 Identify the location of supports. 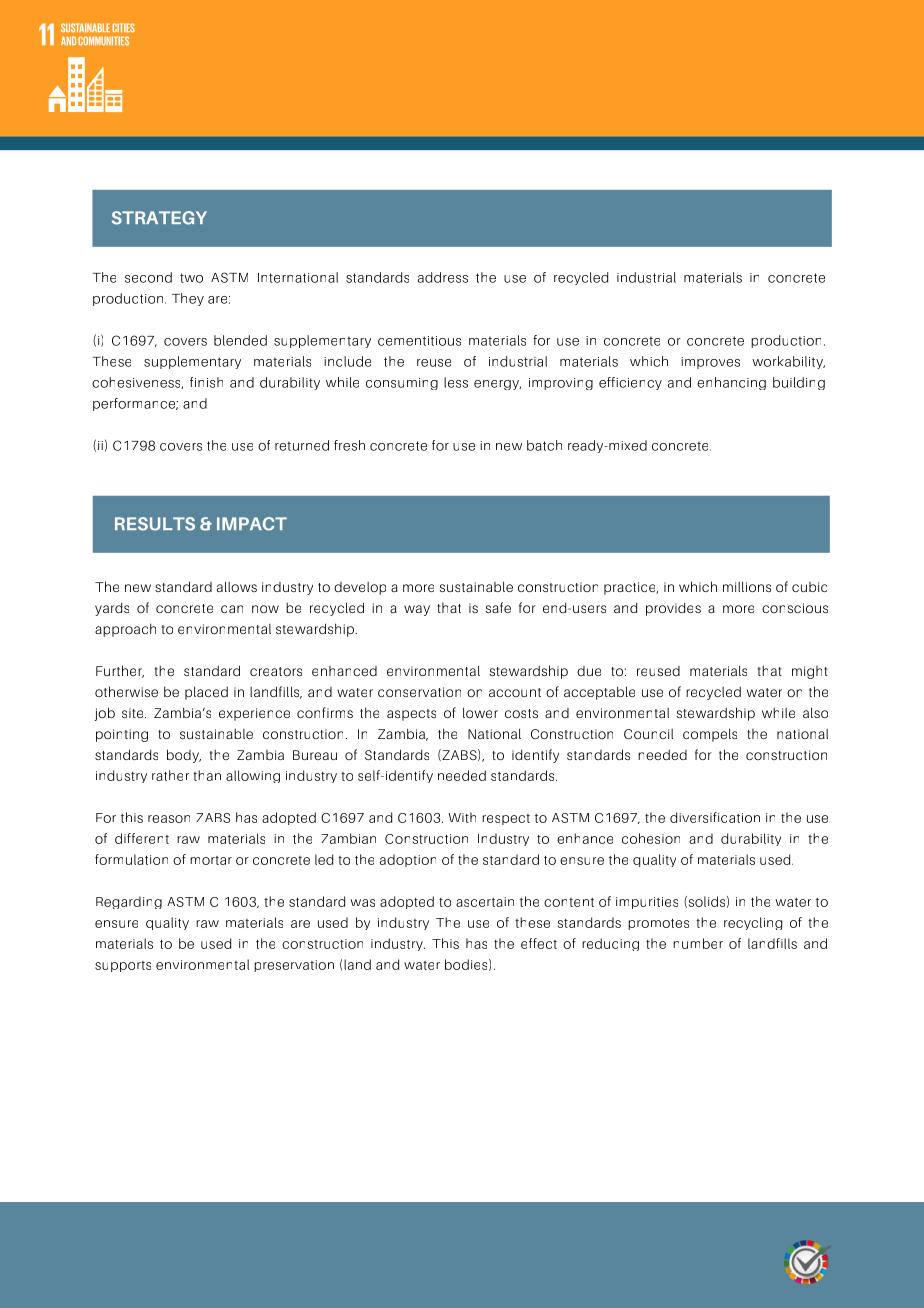
(123, 966).
